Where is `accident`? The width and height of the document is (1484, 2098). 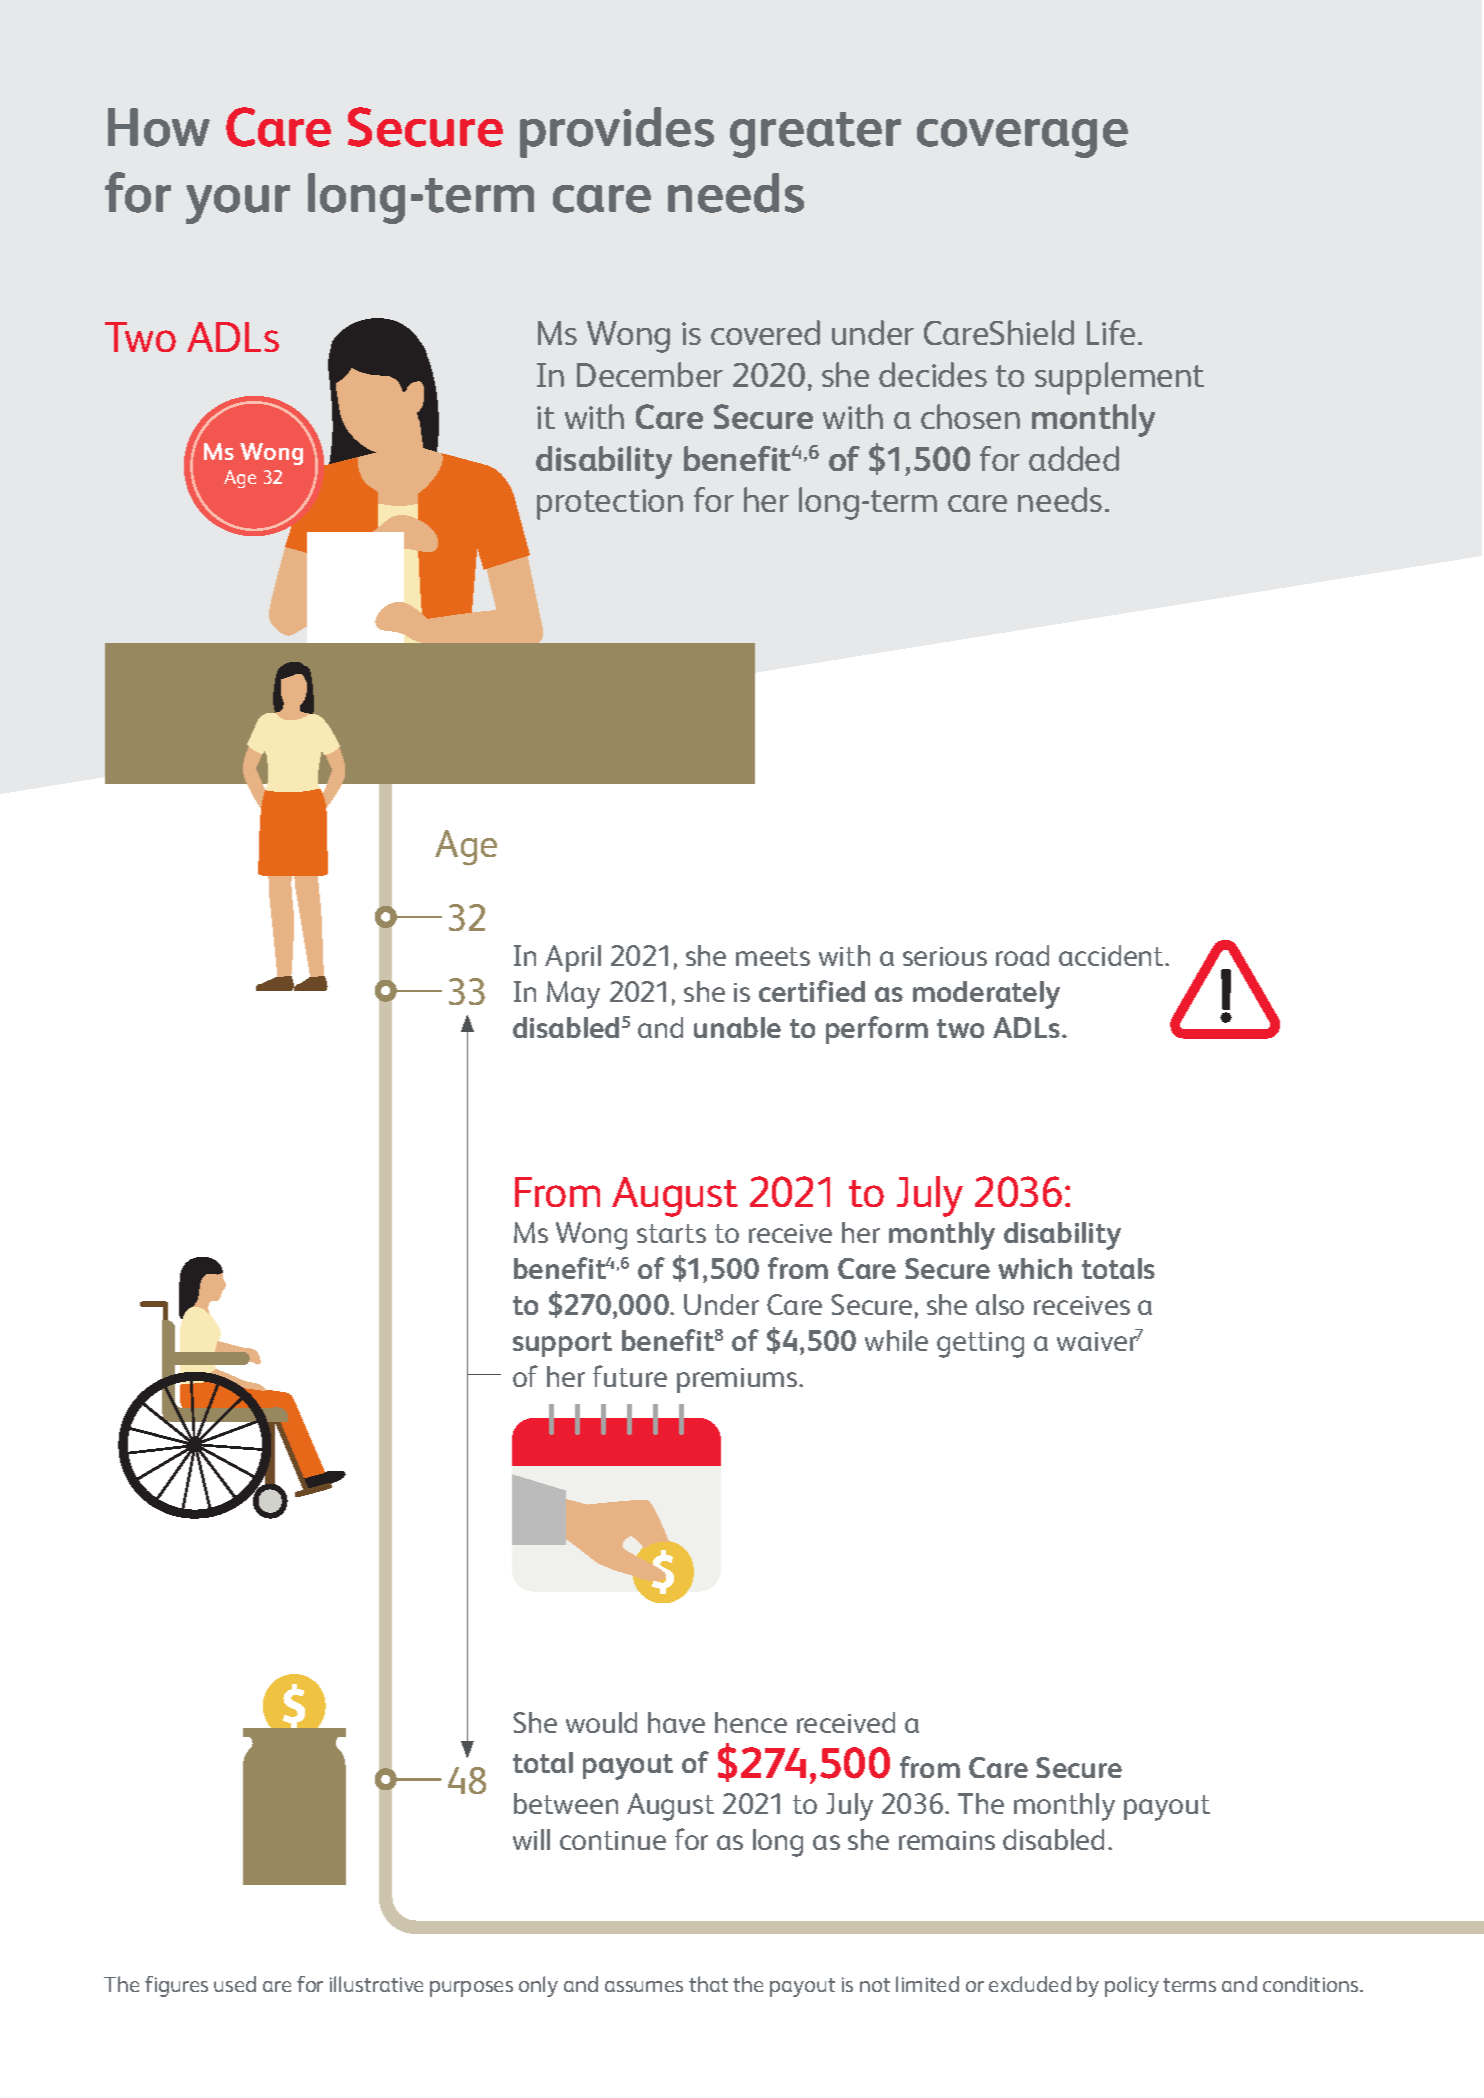 accident is located at coordinates (1112, 955).
